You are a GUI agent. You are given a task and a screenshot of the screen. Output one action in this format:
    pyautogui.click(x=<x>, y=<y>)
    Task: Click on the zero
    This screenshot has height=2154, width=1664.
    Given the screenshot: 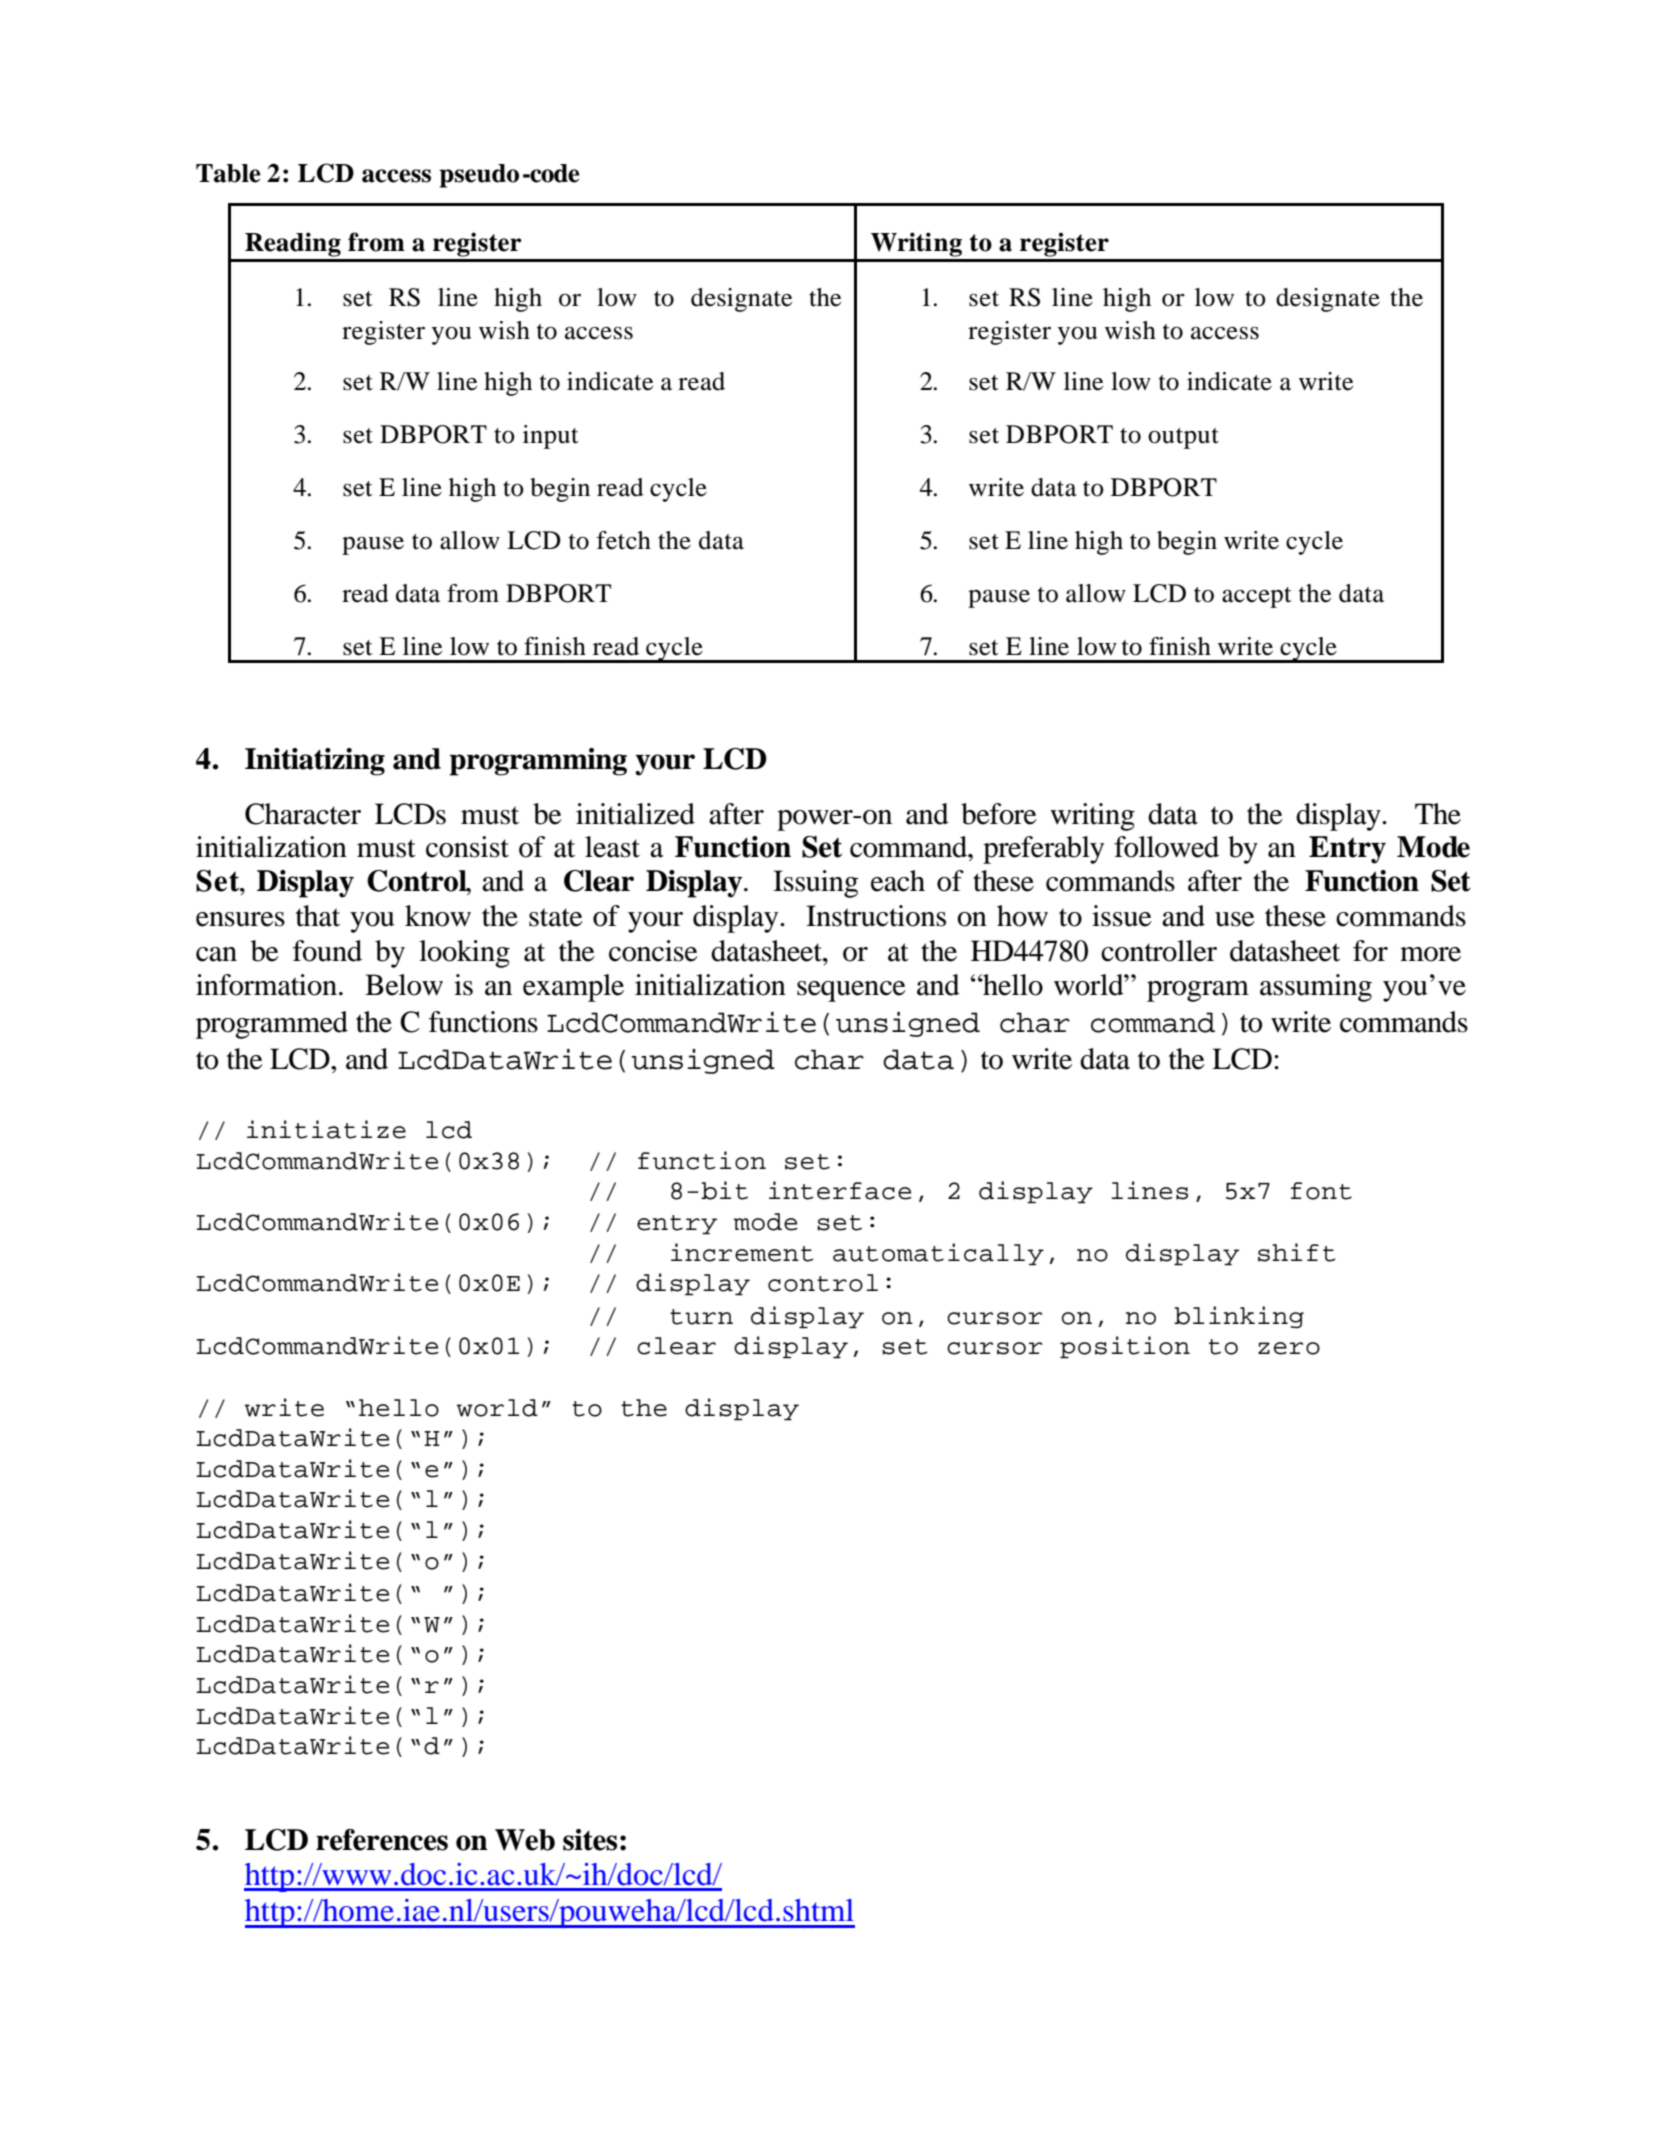 What is the action you would take?
    pyautogui.click(x=1289, y=1348)
